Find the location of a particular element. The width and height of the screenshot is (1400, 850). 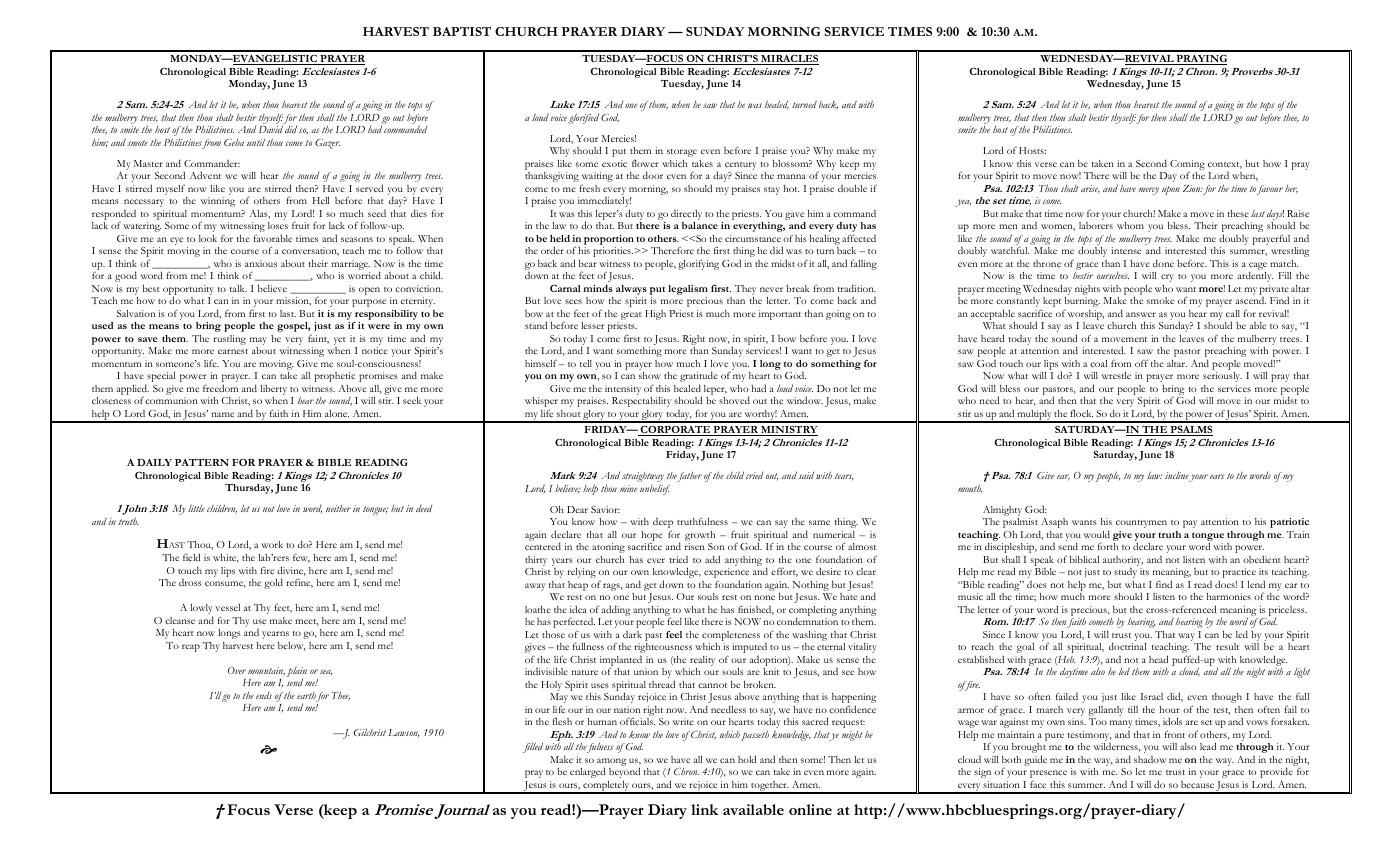

none is located at coordinates (764, 597).
